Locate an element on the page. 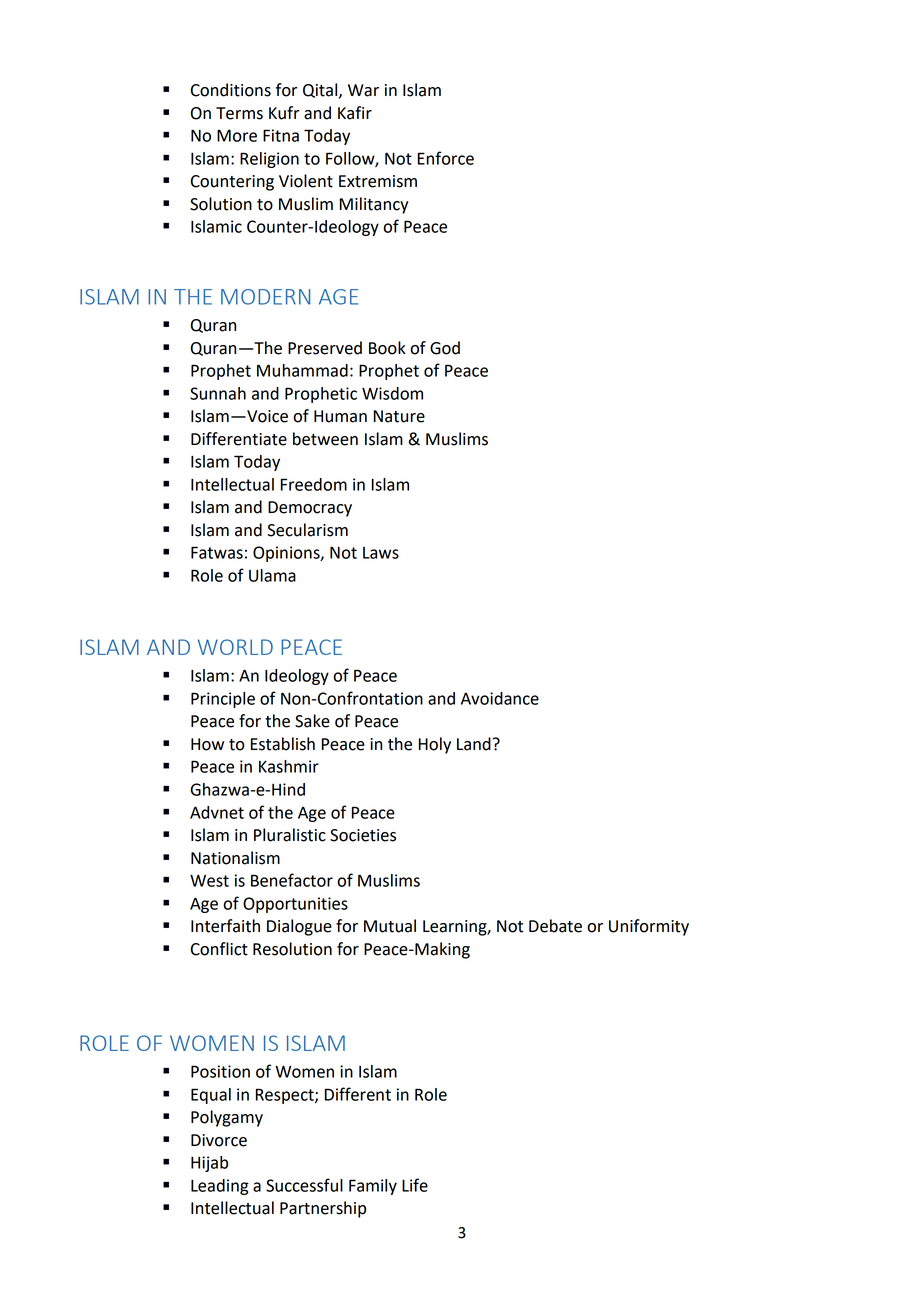 This document has width=924, height=1308. Avoidance is located at coordinates (500, 698).
